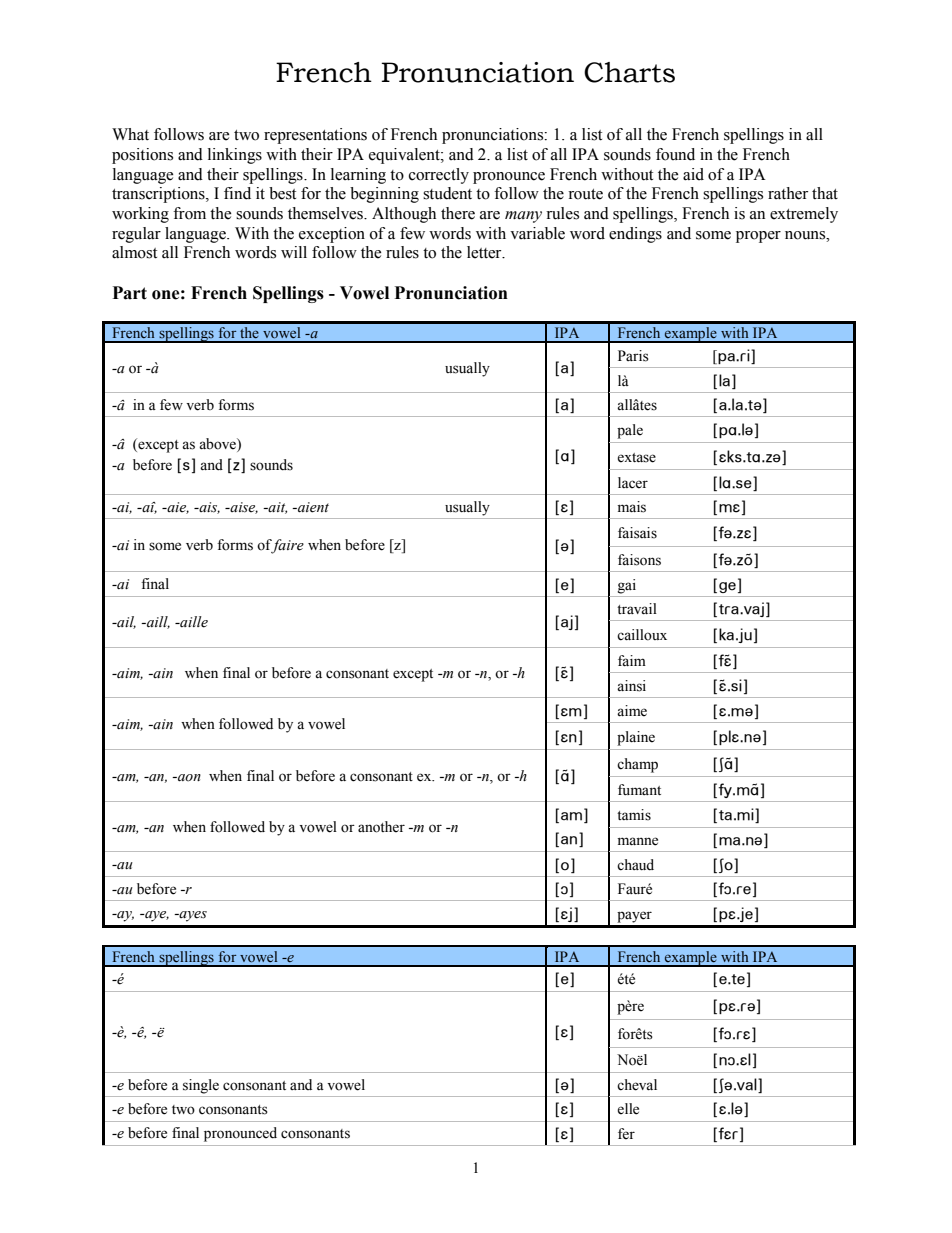 The height and width of the document is (1233, 952). I want to click on mais, so click(632, 507).
